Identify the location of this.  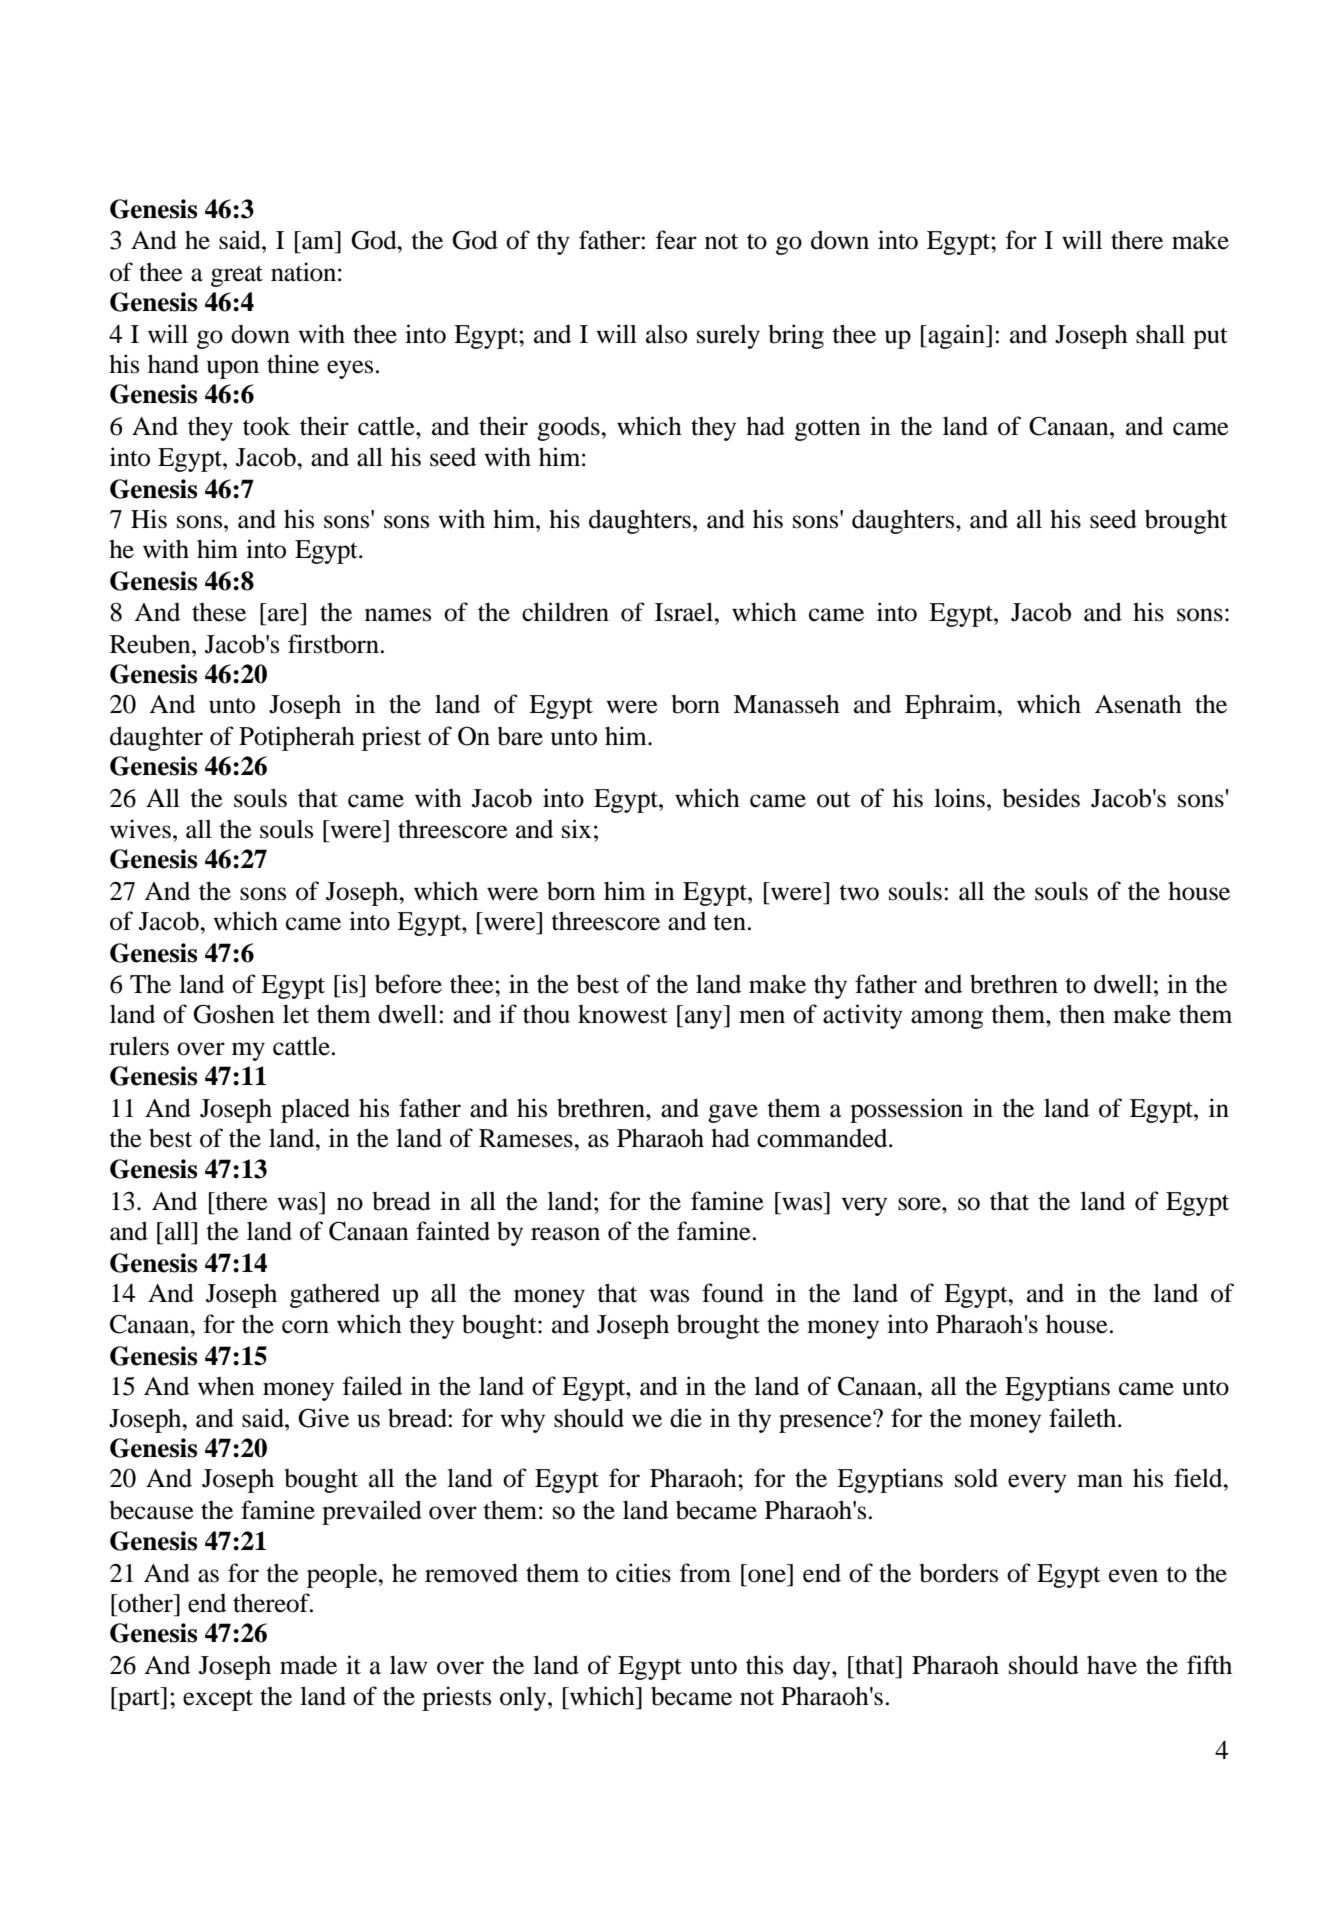
(764, 1665).
